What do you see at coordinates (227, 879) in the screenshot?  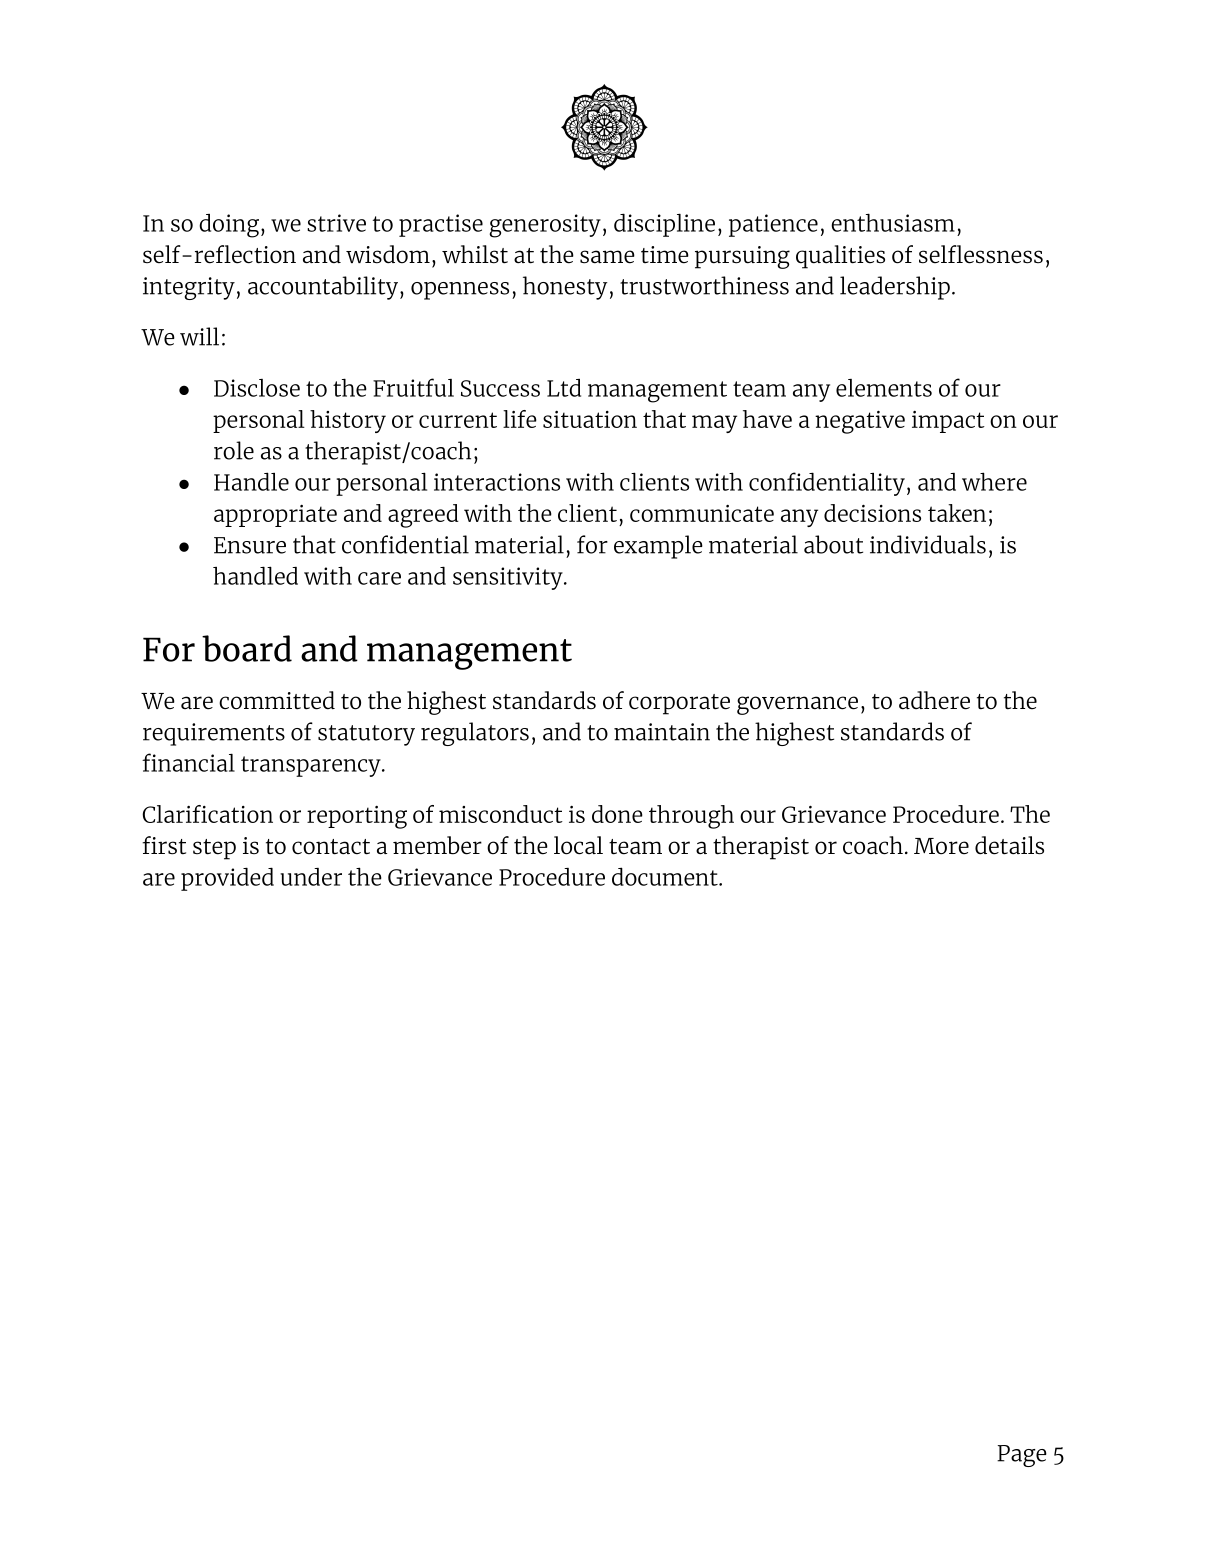 I see `provided` at bounding box center [227, 879].
